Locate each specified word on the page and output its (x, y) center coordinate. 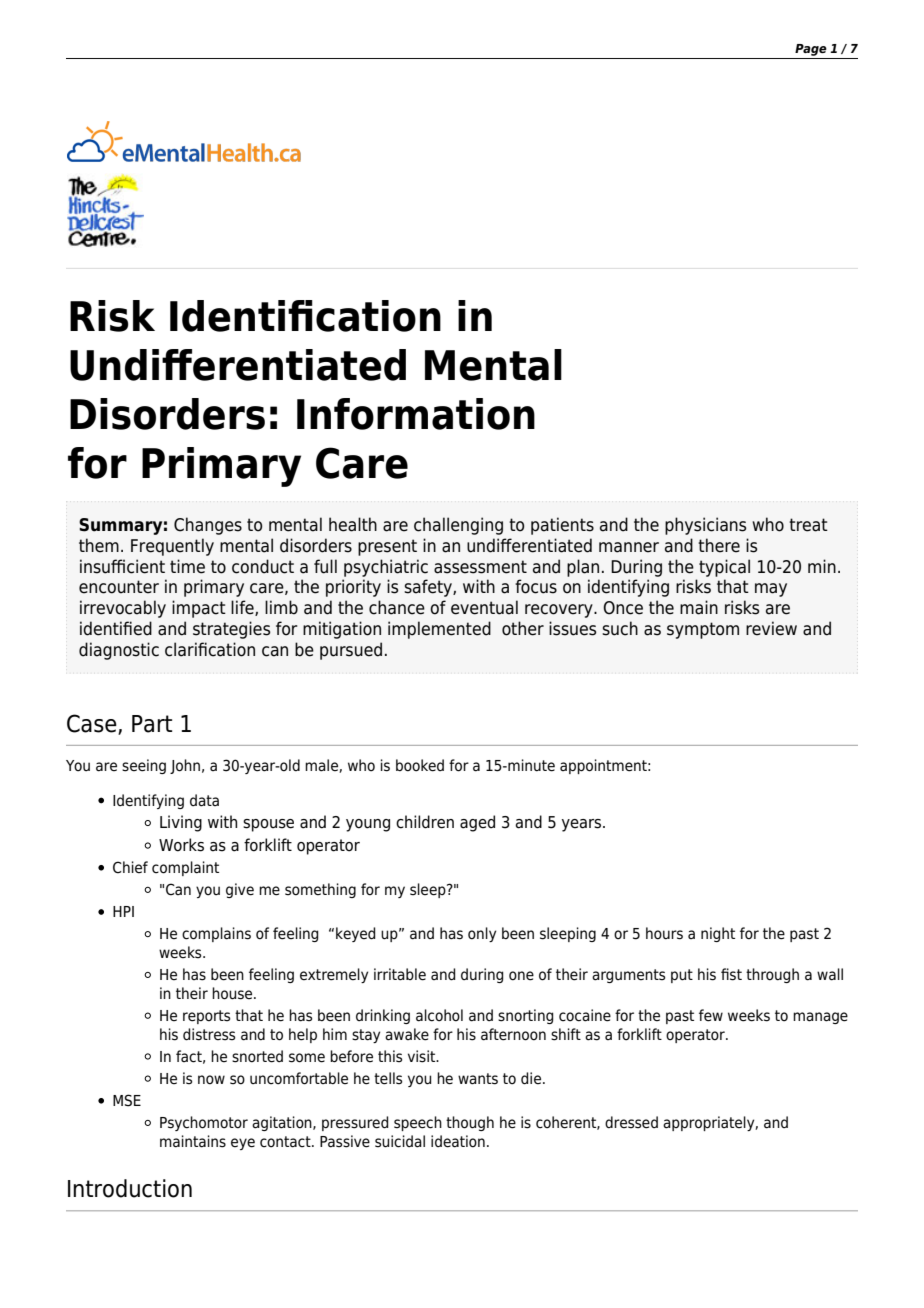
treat (808, 525)
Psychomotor (204, 1123)
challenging (458, 526)
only (482, 934)
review (771, 628)
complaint (185, 868)
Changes (208, 526)
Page (811, 50)
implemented (439, 630)
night (718, 934)
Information (416, 414)
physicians (705, 526)
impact (199, 609)
